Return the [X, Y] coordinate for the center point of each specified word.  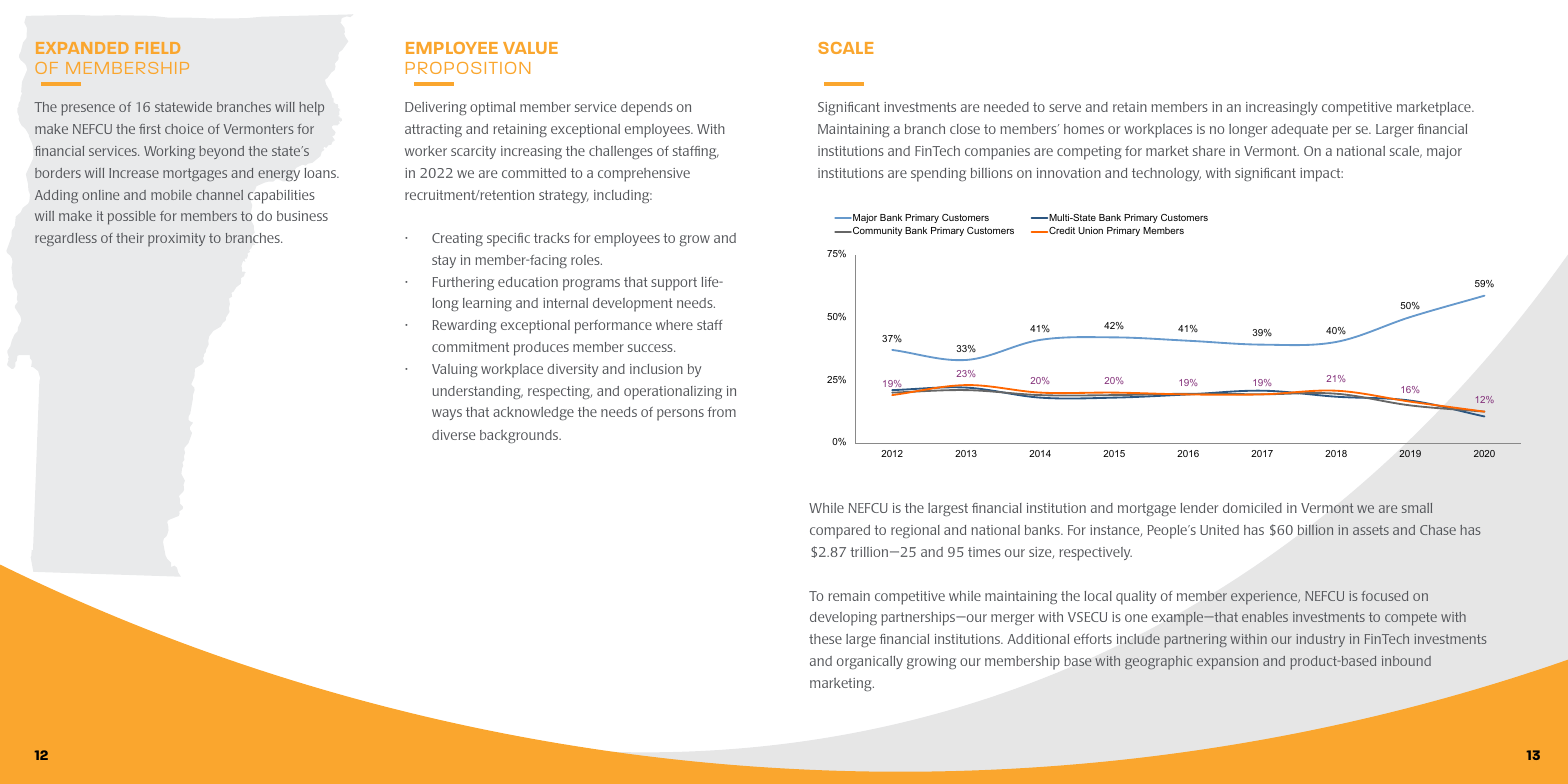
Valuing [455, 370]
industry [1320, 640]
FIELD [157, 48]
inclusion [656, 369]
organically [870, 662]
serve [1065, 108]
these [825, 639]
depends [647, 109]
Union [1090, 230]
